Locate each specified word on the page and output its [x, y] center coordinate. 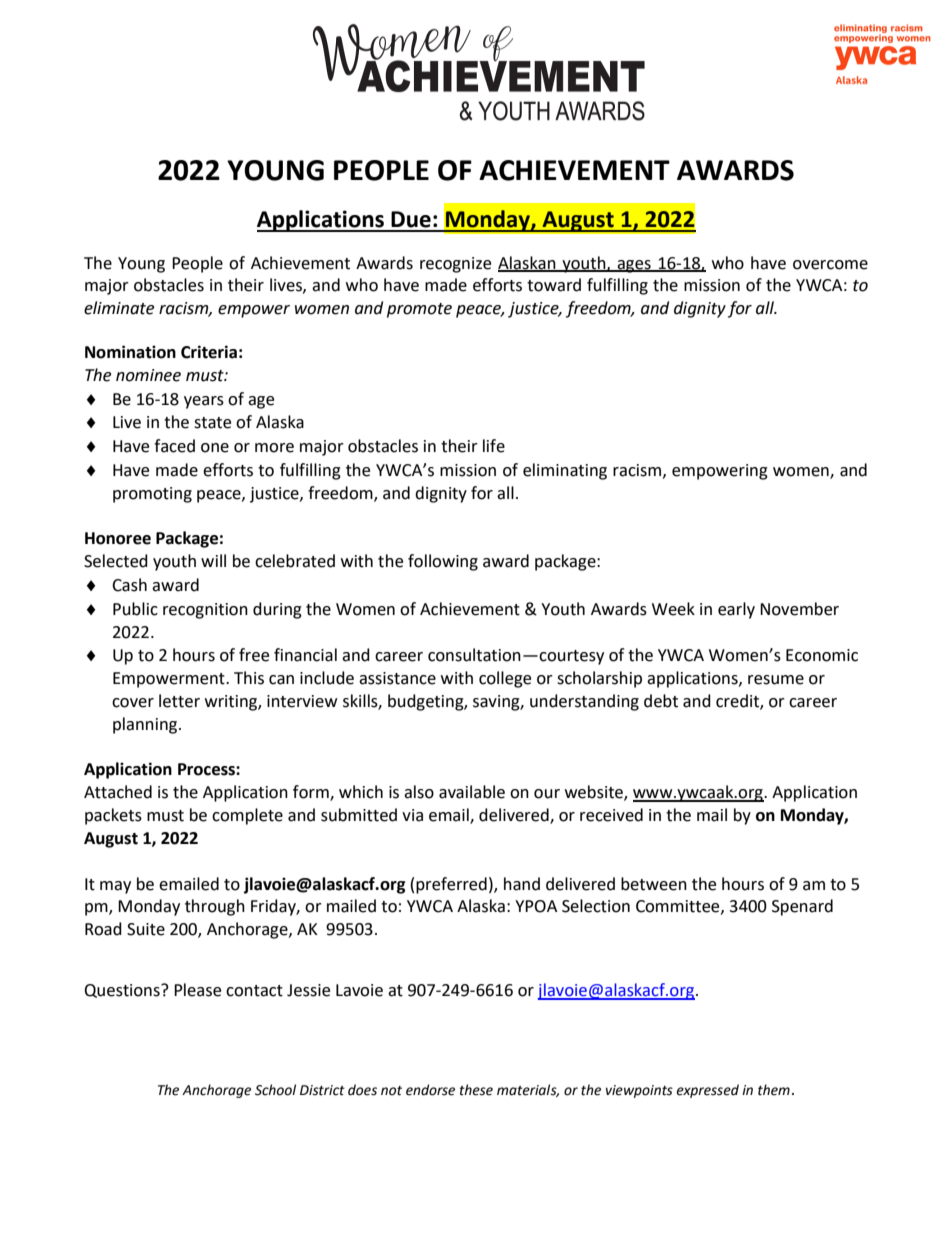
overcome [830, 265]
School [275, 1090]
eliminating [565, 471]
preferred [451, 885]
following [443, 562]
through [215, 907]
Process [207, 769]
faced [174, 446]
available [472, 792]
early [736, 610]
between [654, 884]
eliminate [119, 308]
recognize [455, 265]
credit [738, 702]
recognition [205, 611]
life [494, 446]
